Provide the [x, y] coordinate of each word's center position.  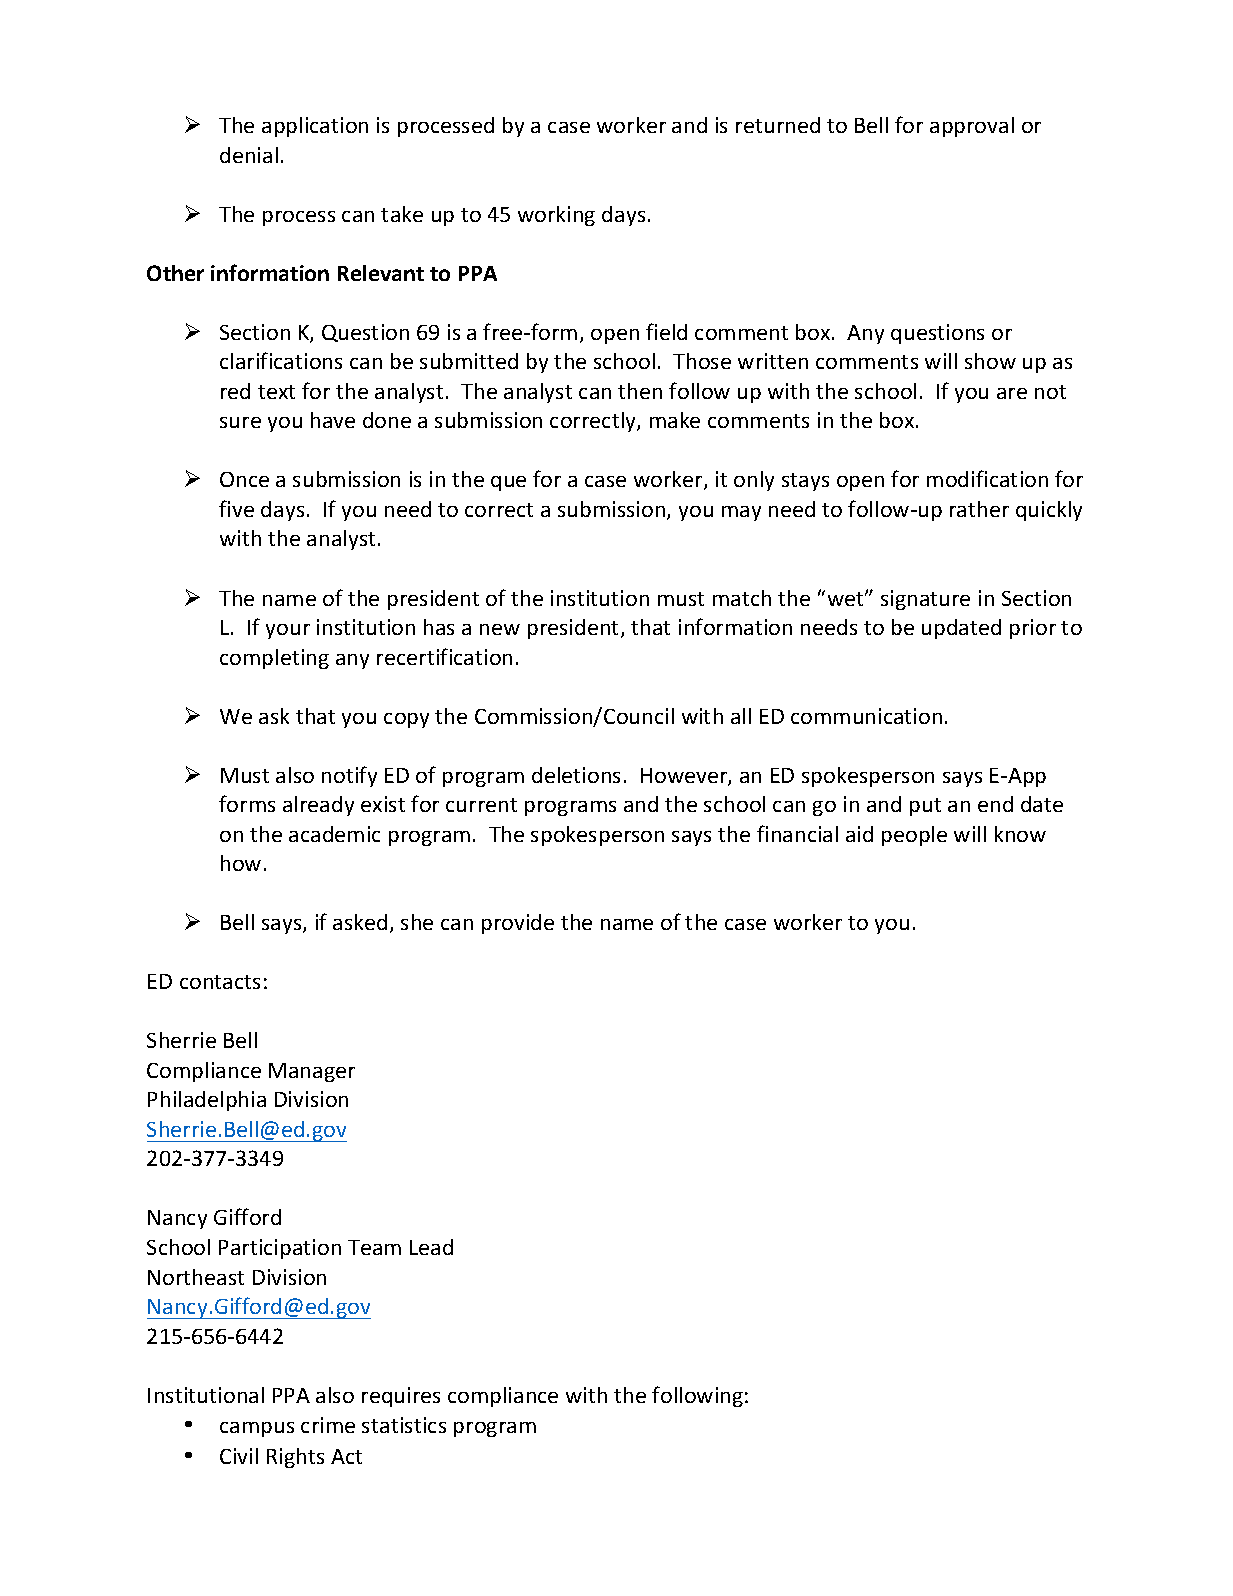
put [925, 807]
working [556, 216]
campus [257, 1429]
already [318, 806]
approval [972, 127]
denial [249, 155]
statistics [404, 1425]
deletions [576, 775]
